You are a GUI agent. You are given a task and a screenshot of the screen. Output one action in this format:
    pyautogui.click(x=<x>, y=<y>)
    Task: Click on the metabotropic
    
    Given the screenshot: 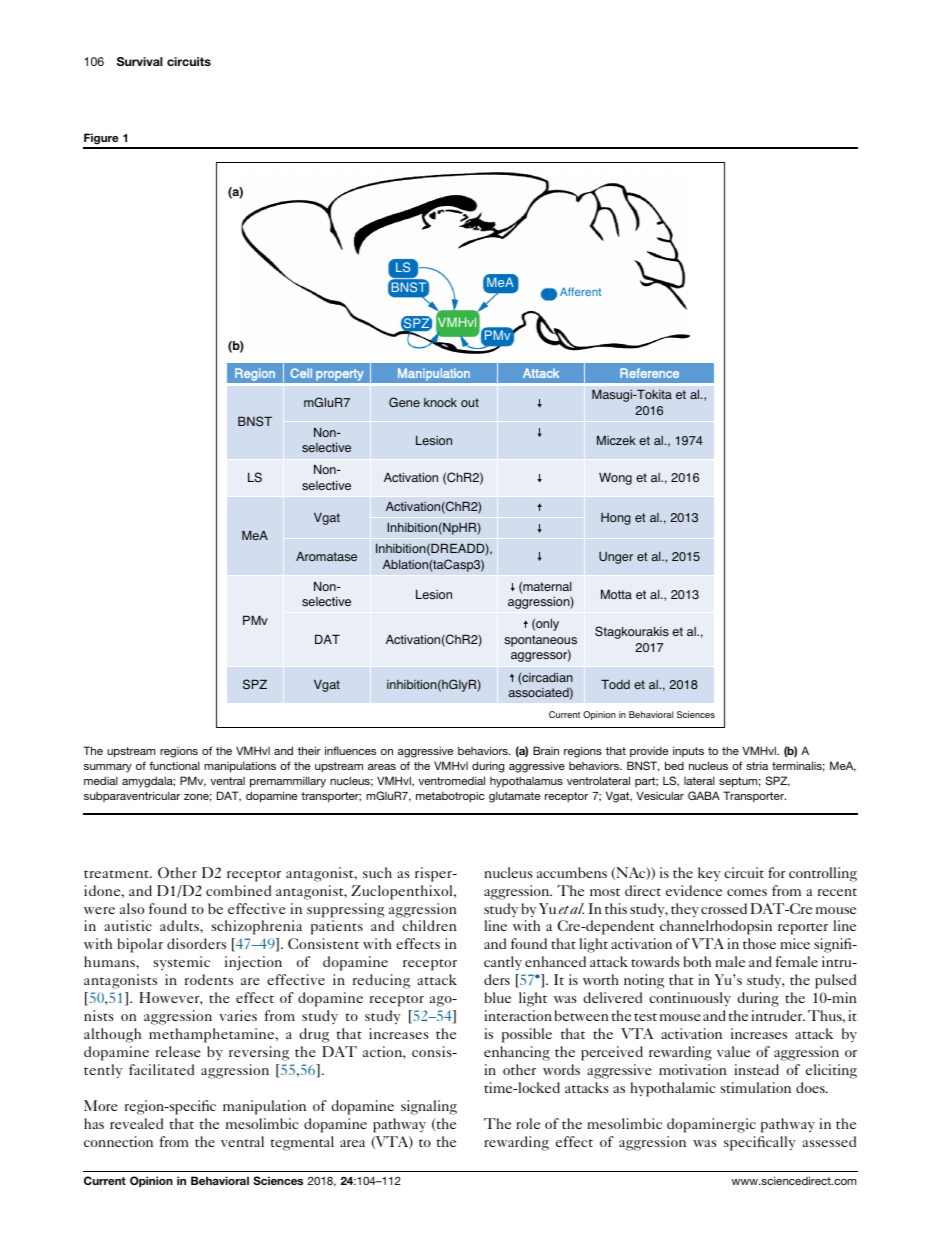 What is the action you would take?
    pyautogui.click(x=450, y=797)
